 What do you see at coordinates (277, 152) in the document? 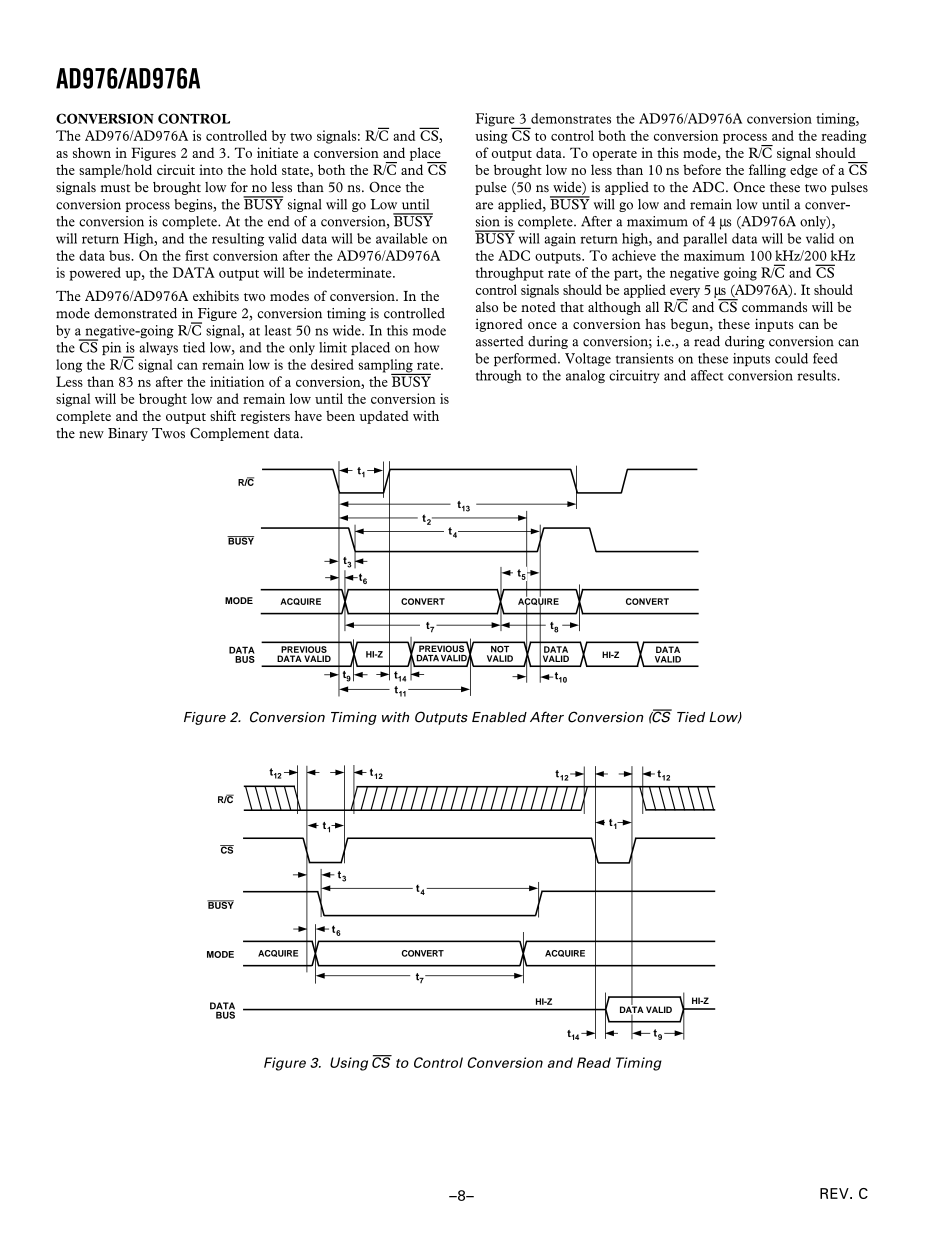
I see `initiate` at bounding box center [277, 152].
